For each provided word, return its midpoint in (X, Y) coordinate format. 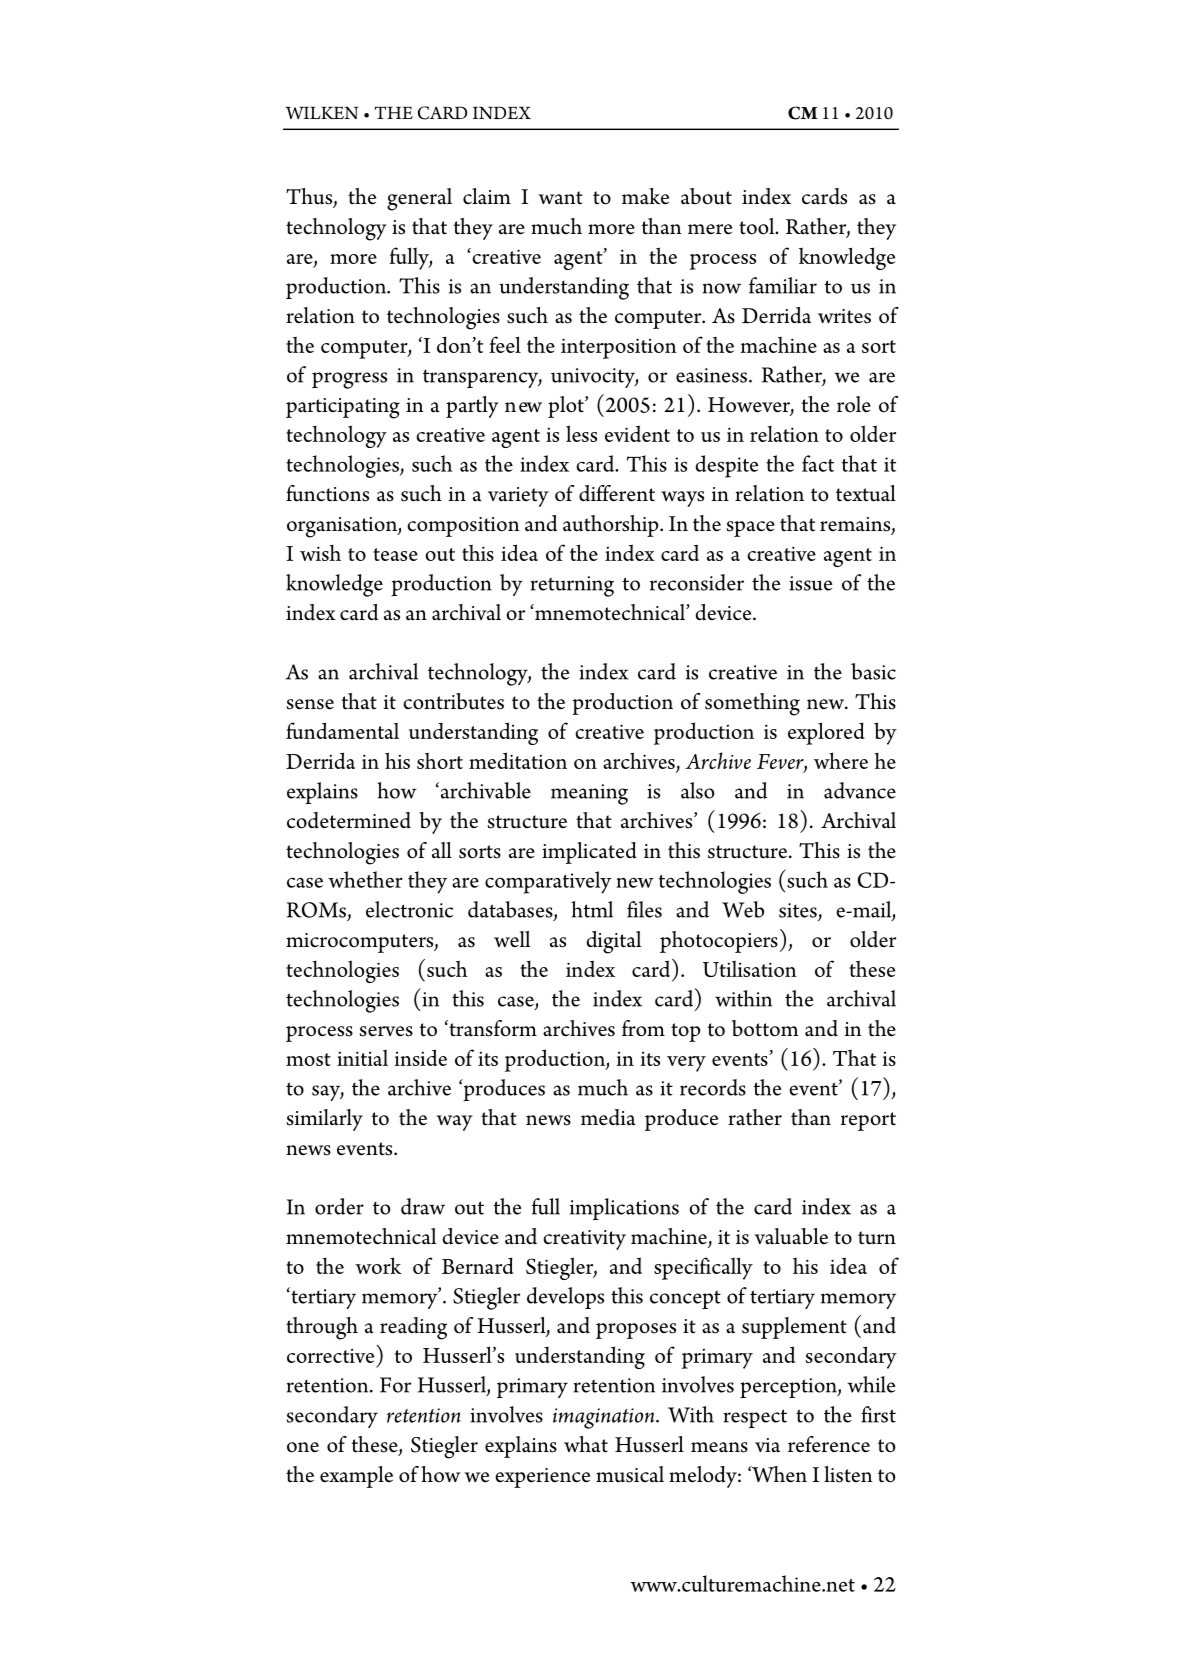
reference (829, 1444)
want (560, 198)
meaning (589, 794)
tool (758, 226)
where (841, 760)
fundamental (342, 730)
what (586, 1444)
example (356, 1477)
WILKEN (321, 112)
